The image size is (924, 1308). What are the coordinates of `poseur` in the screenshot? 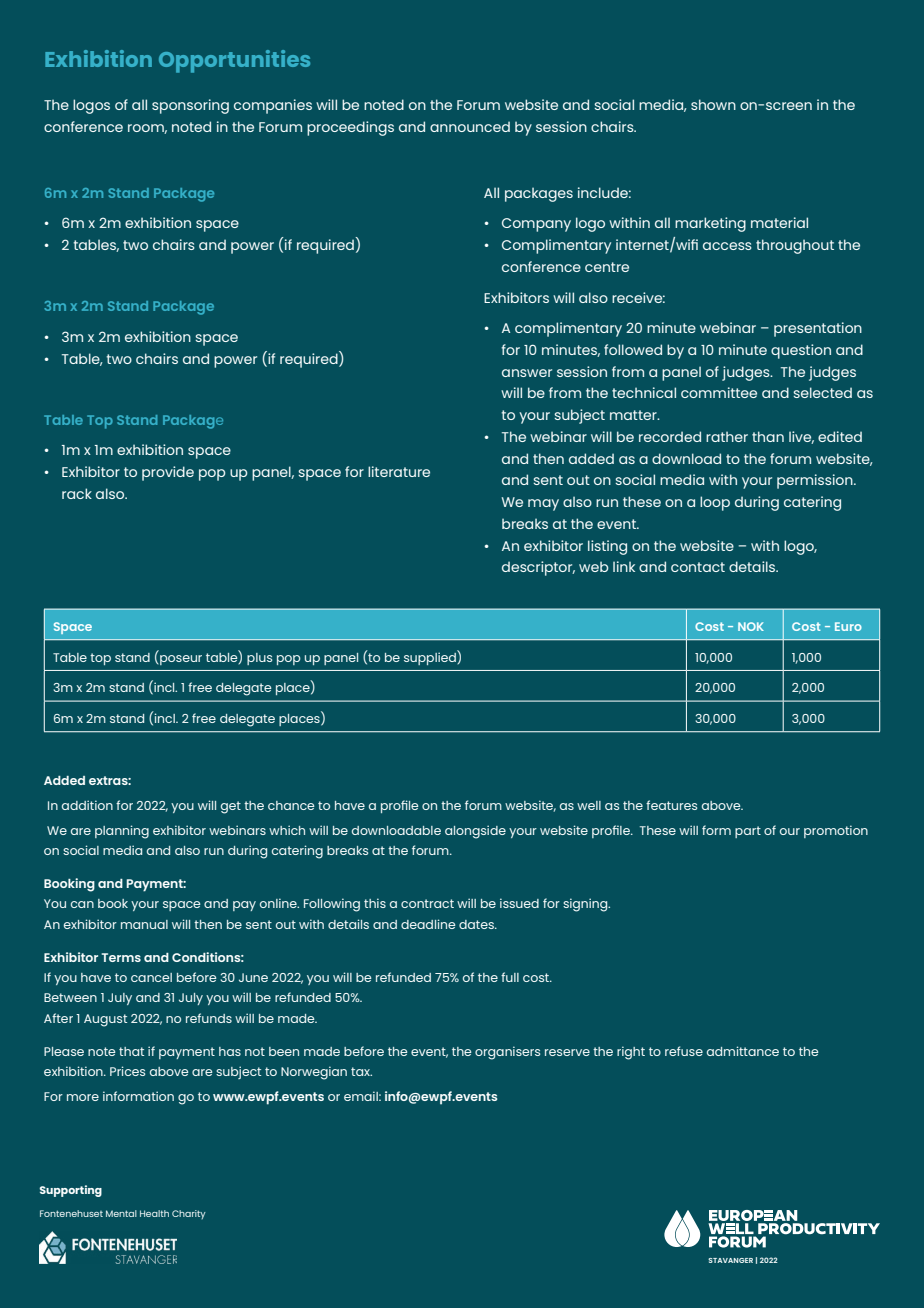 It's located at (181, 660).
